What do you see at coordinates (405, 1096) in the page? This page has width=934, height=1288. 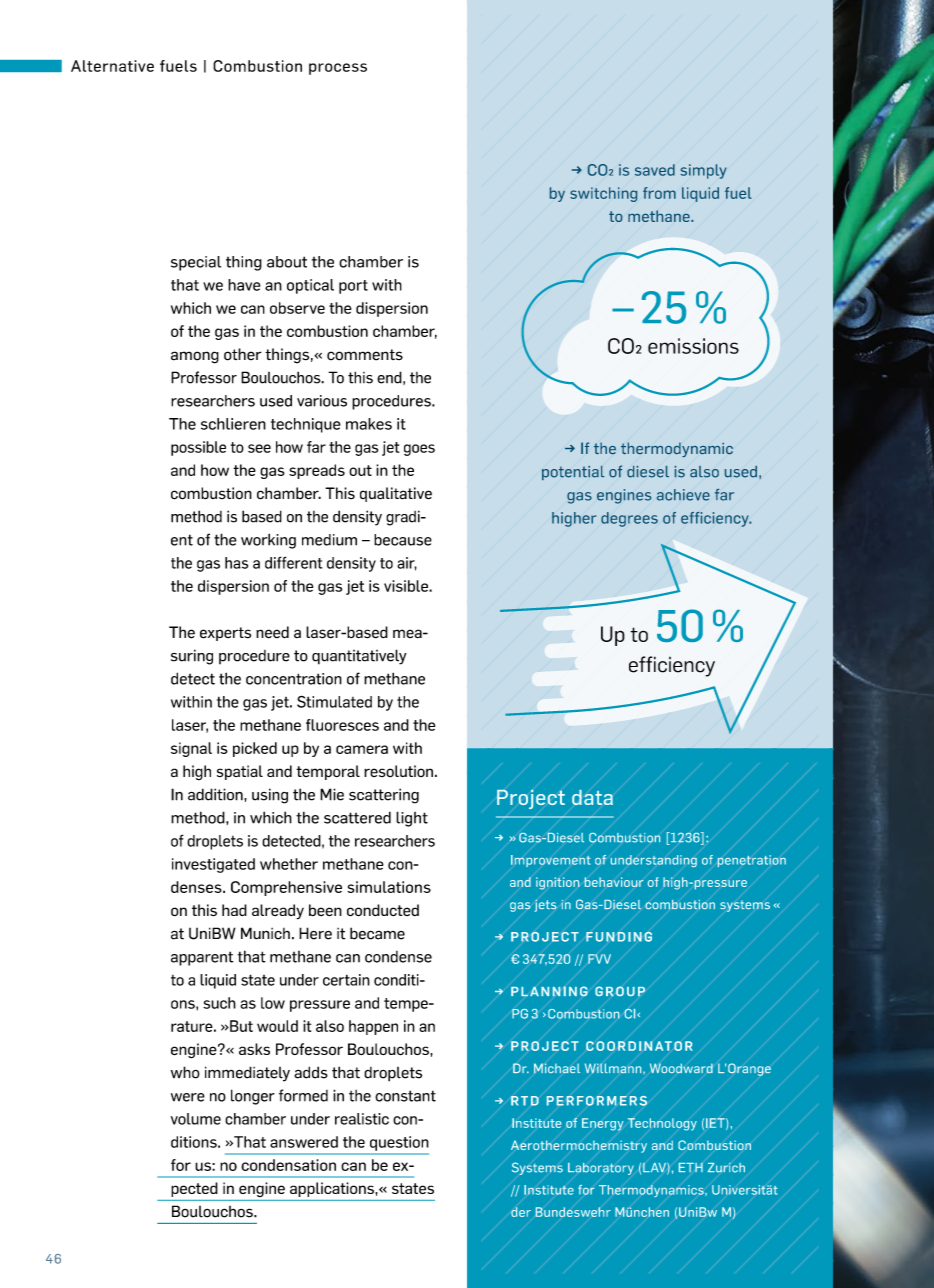 I see `constant` at bounding box center [405, 1096].
